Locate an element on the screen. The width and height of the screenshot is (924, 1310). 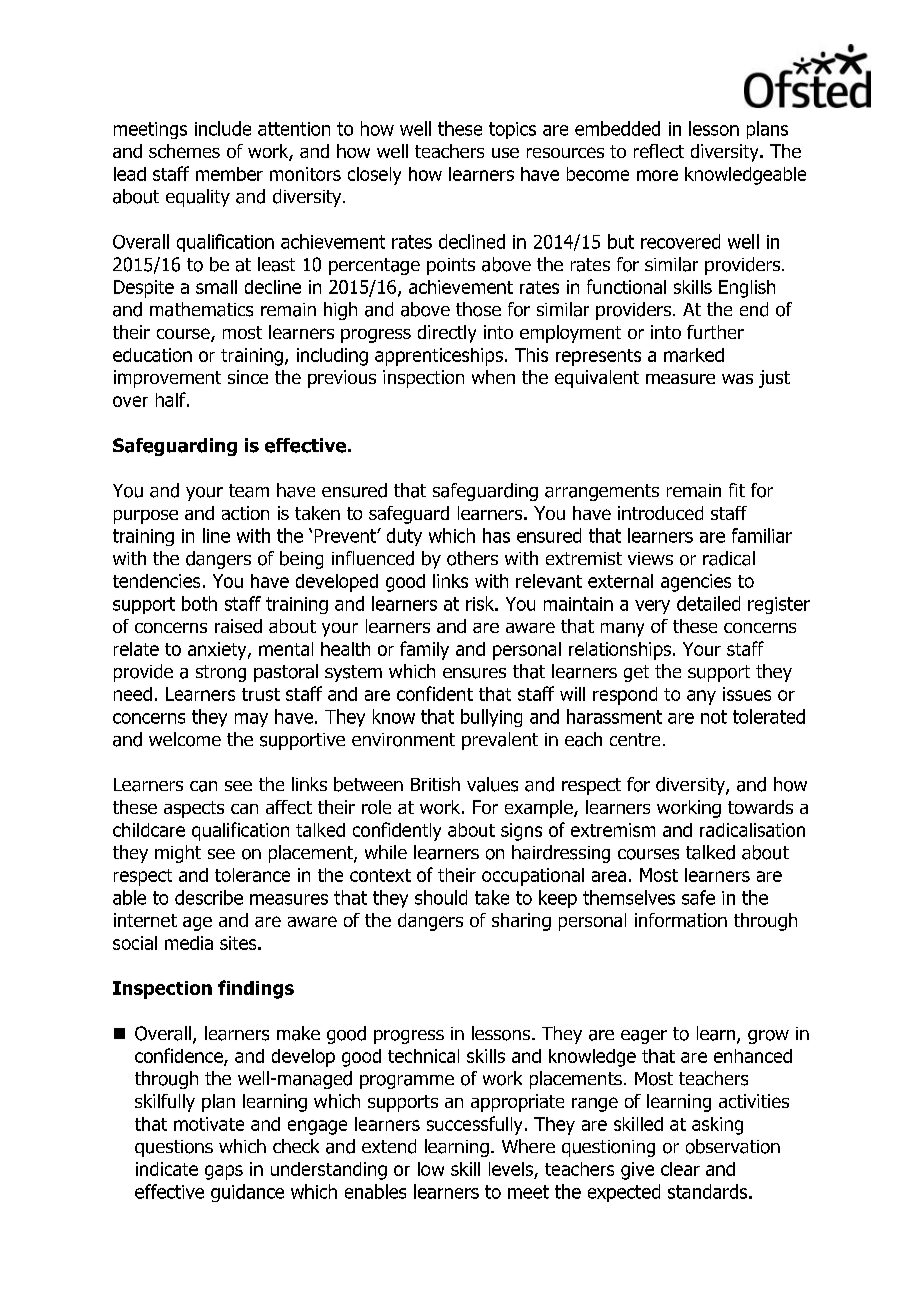
describe is located at coordinates (209, 897).
